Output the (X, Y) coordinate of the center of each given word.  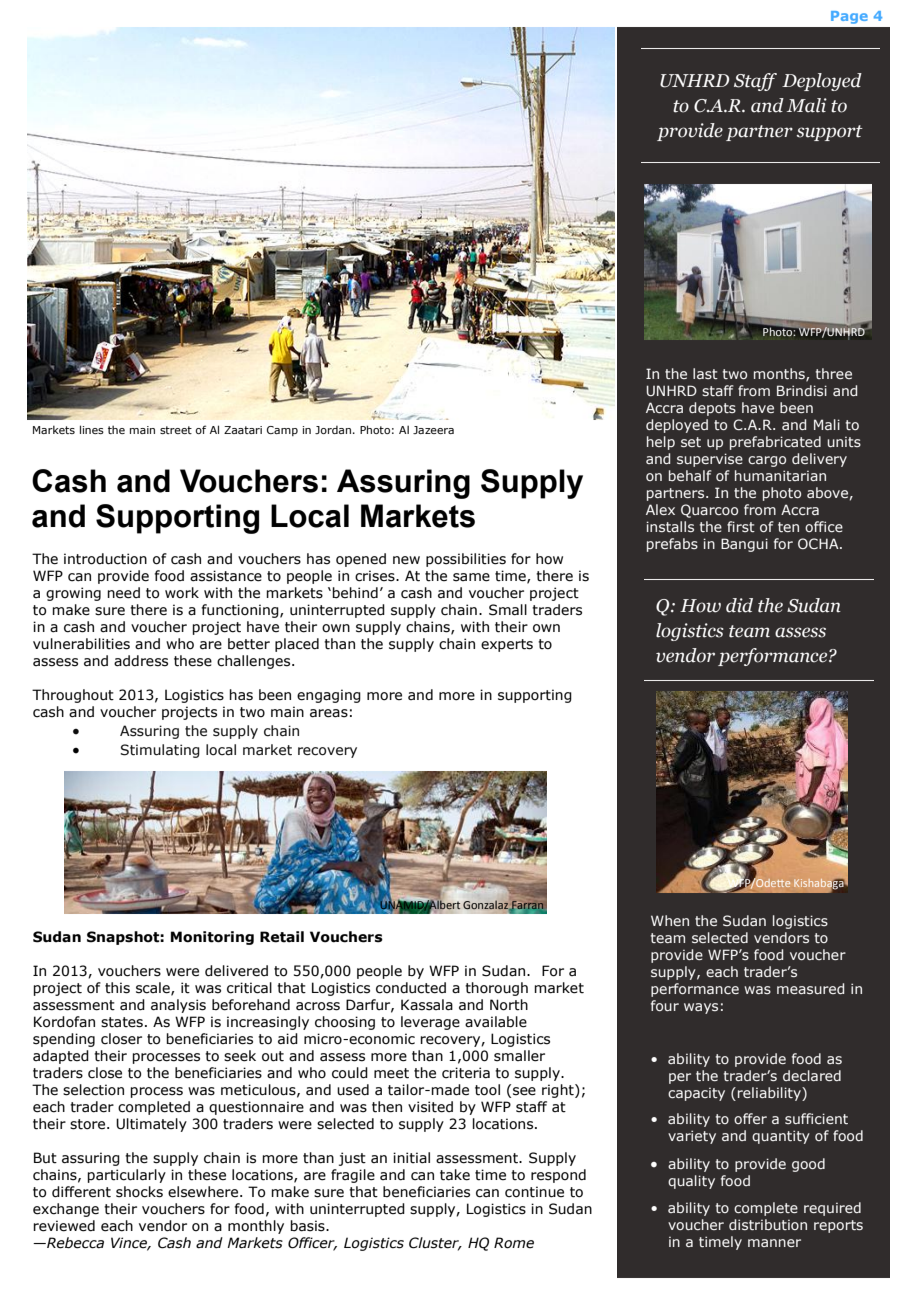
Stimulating (160, 751)
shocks (139, 1192)
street (176, 430)
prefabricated (775, 443)
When (670, 920)
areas (329, 713)
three (834, 373)
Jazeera (433, 430)
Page (849, 17)
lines (92, 429)
